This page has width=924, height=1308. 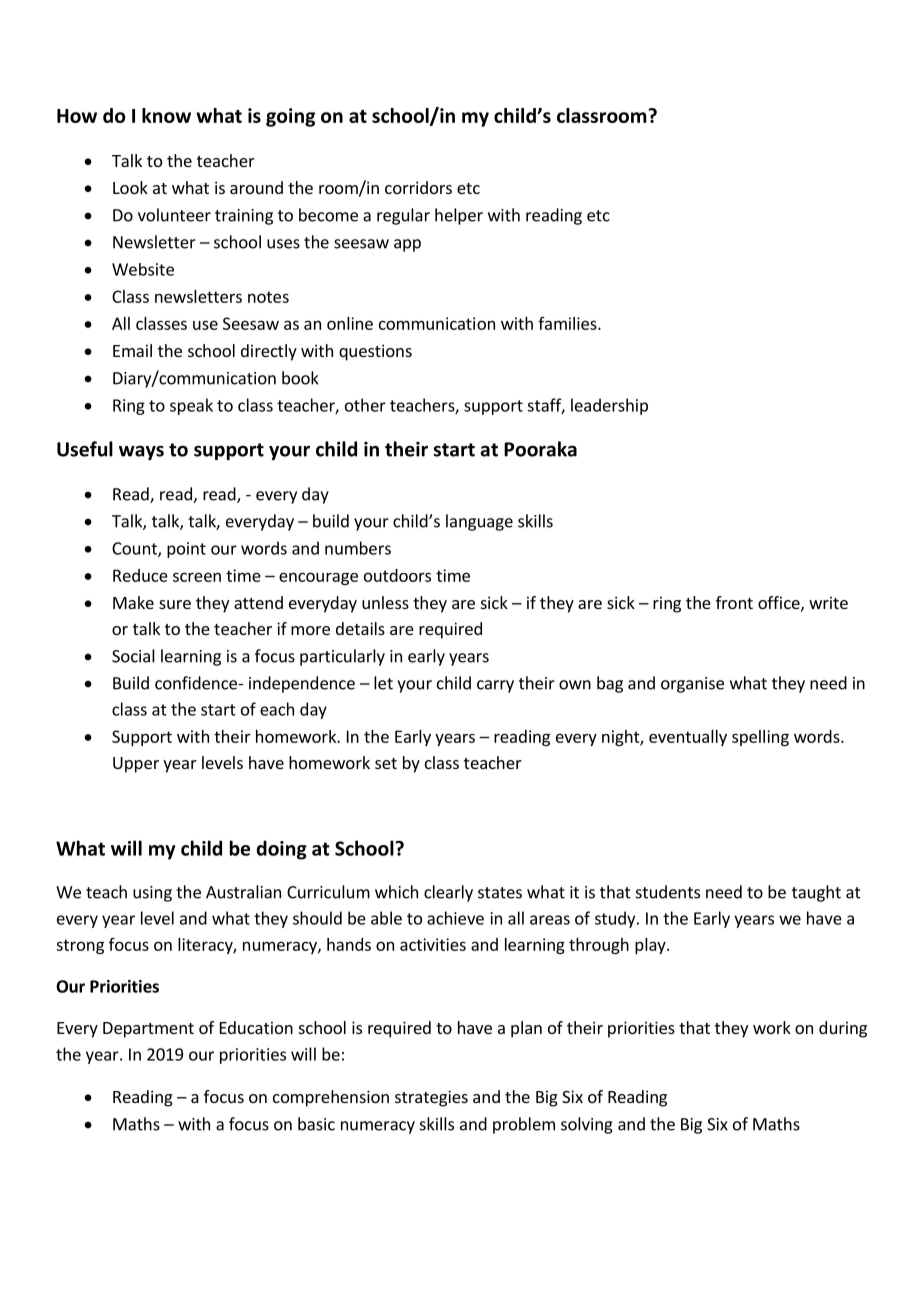 What do you see at coordinates (418, 187) in the page?
I see `corridors` at bounding box center [418, 187].
